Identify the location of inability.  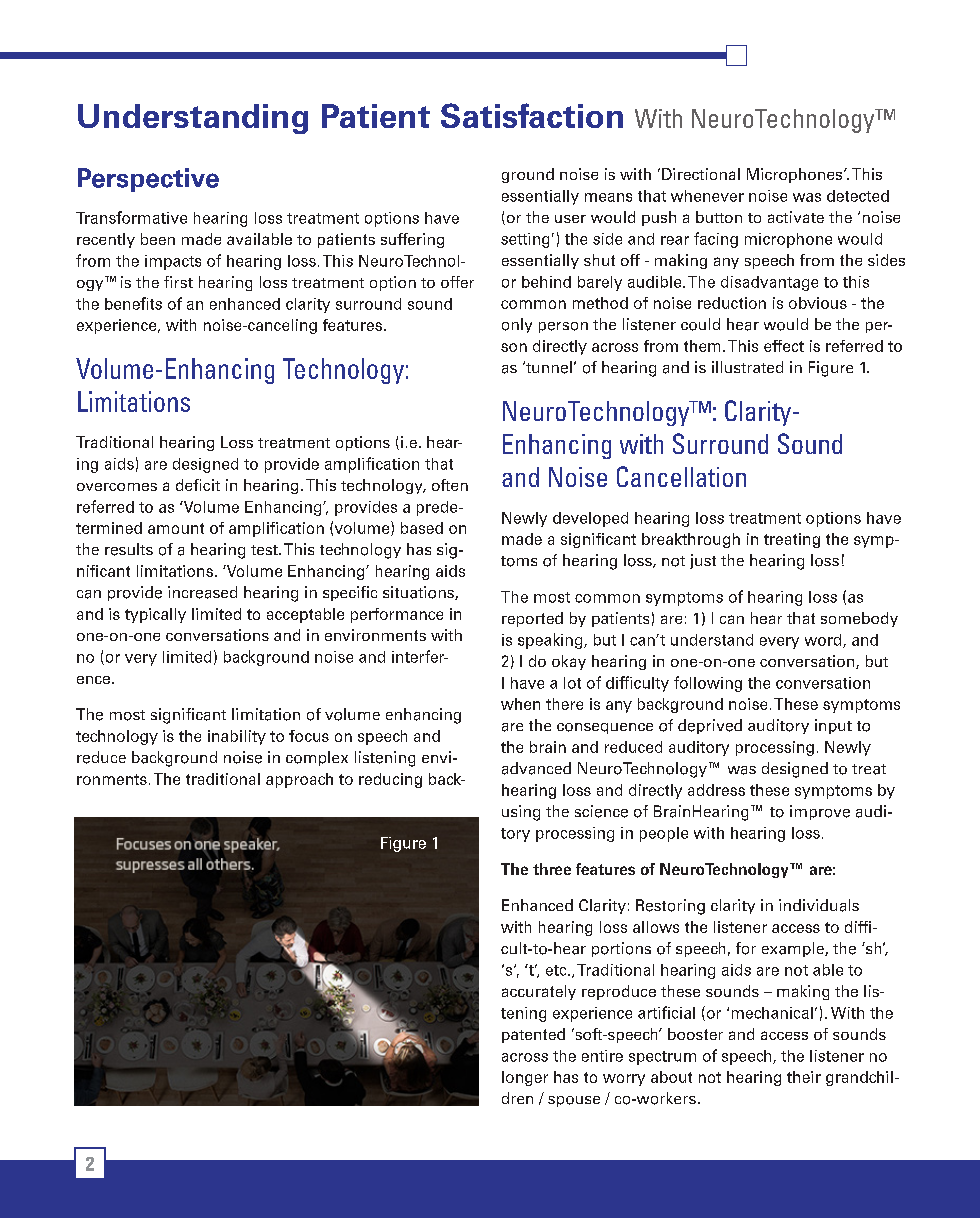
(237, 737).
